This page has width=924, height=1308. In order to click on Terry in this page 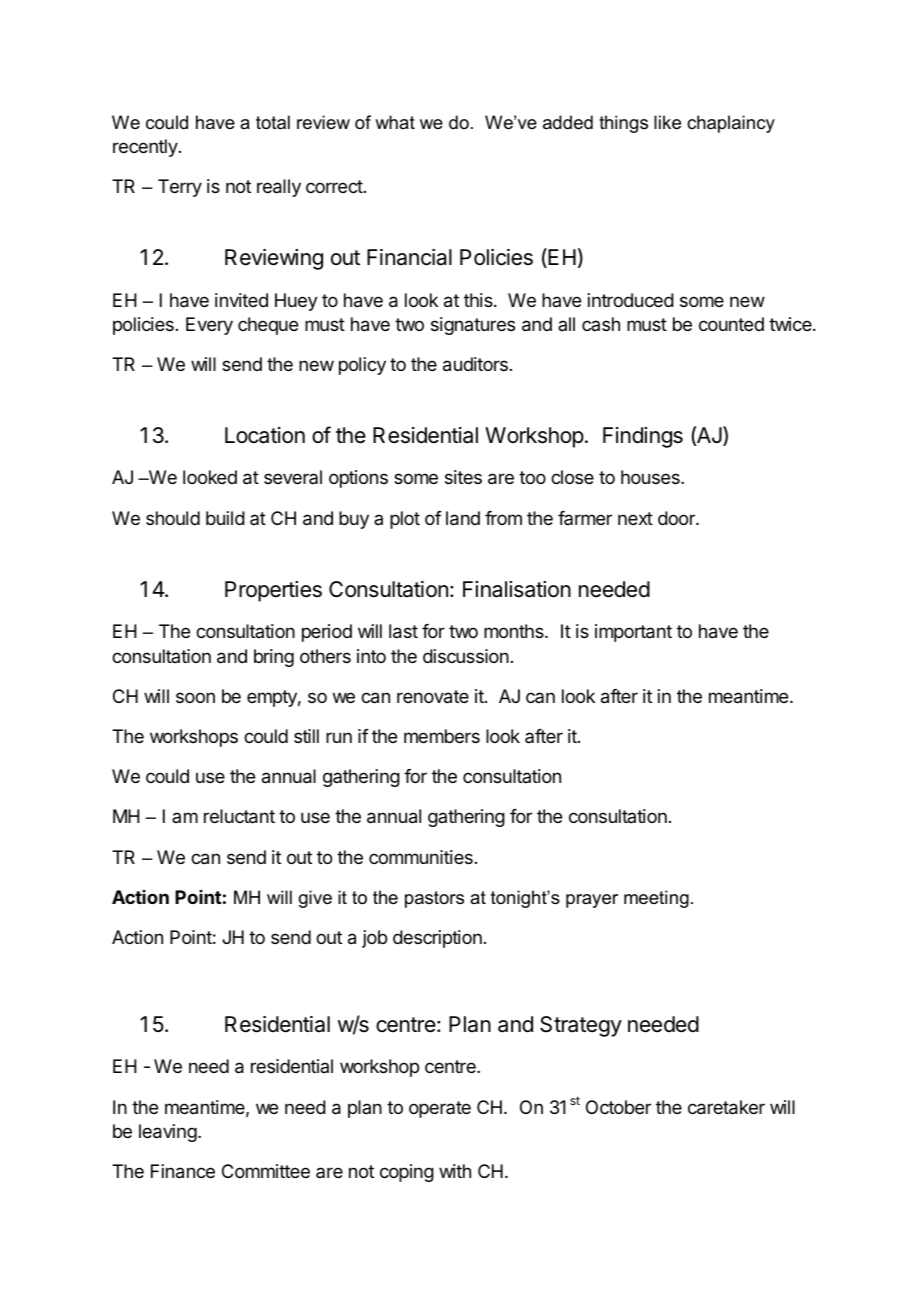, I will do `click(180, 188)`.
